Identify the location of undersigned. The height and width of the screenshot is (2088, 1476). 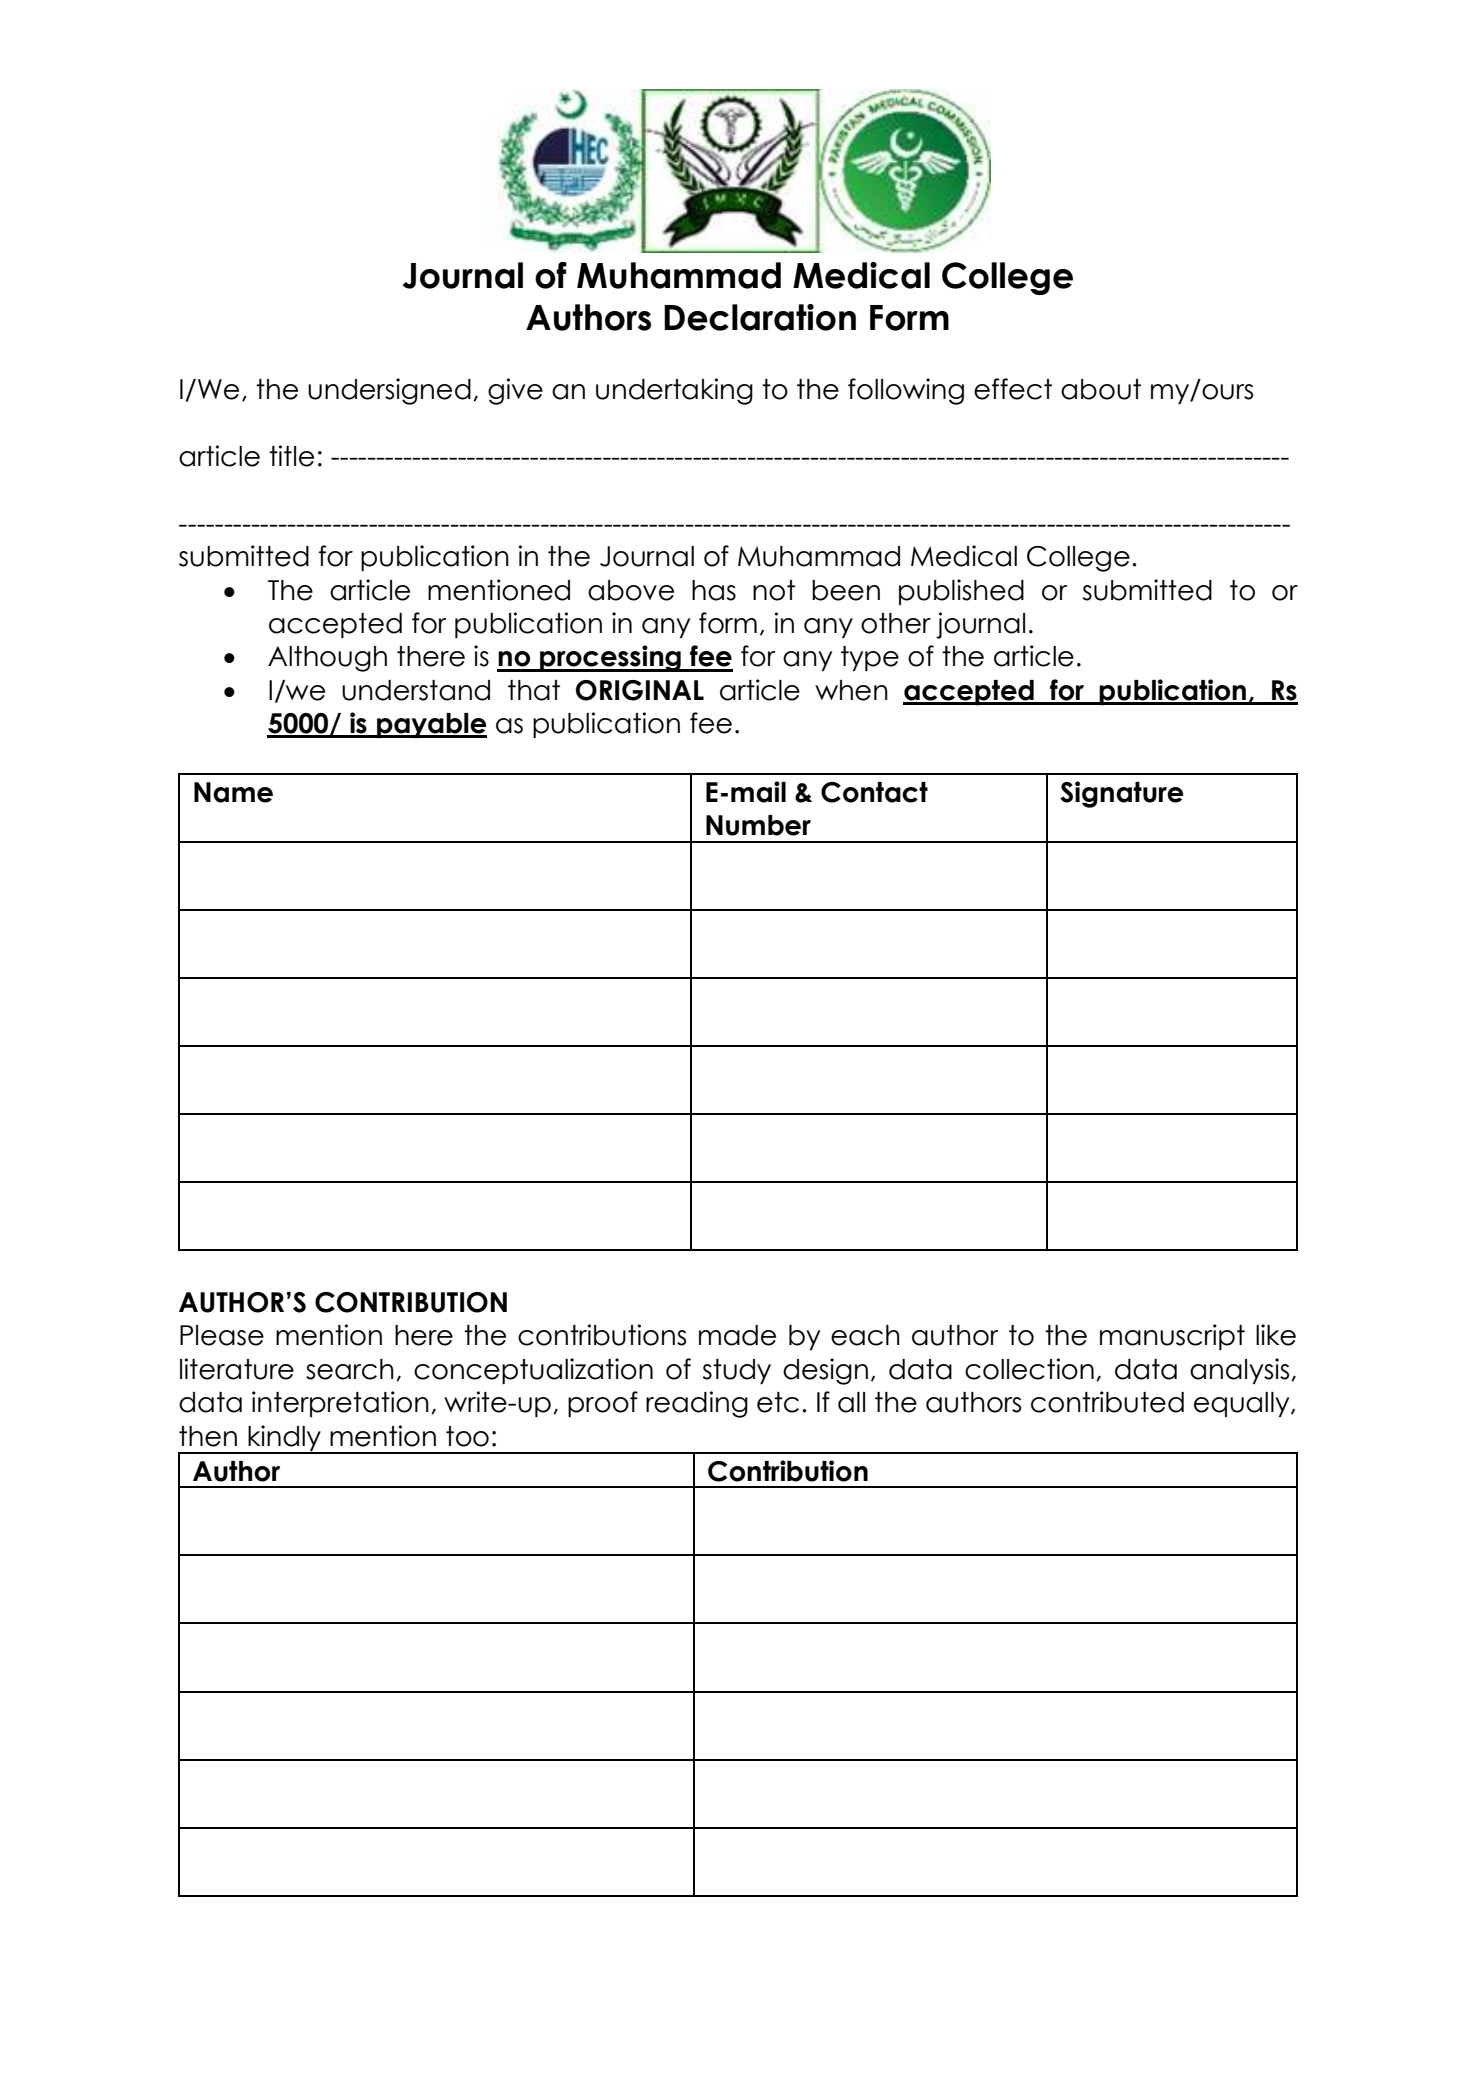
(389, 391).
